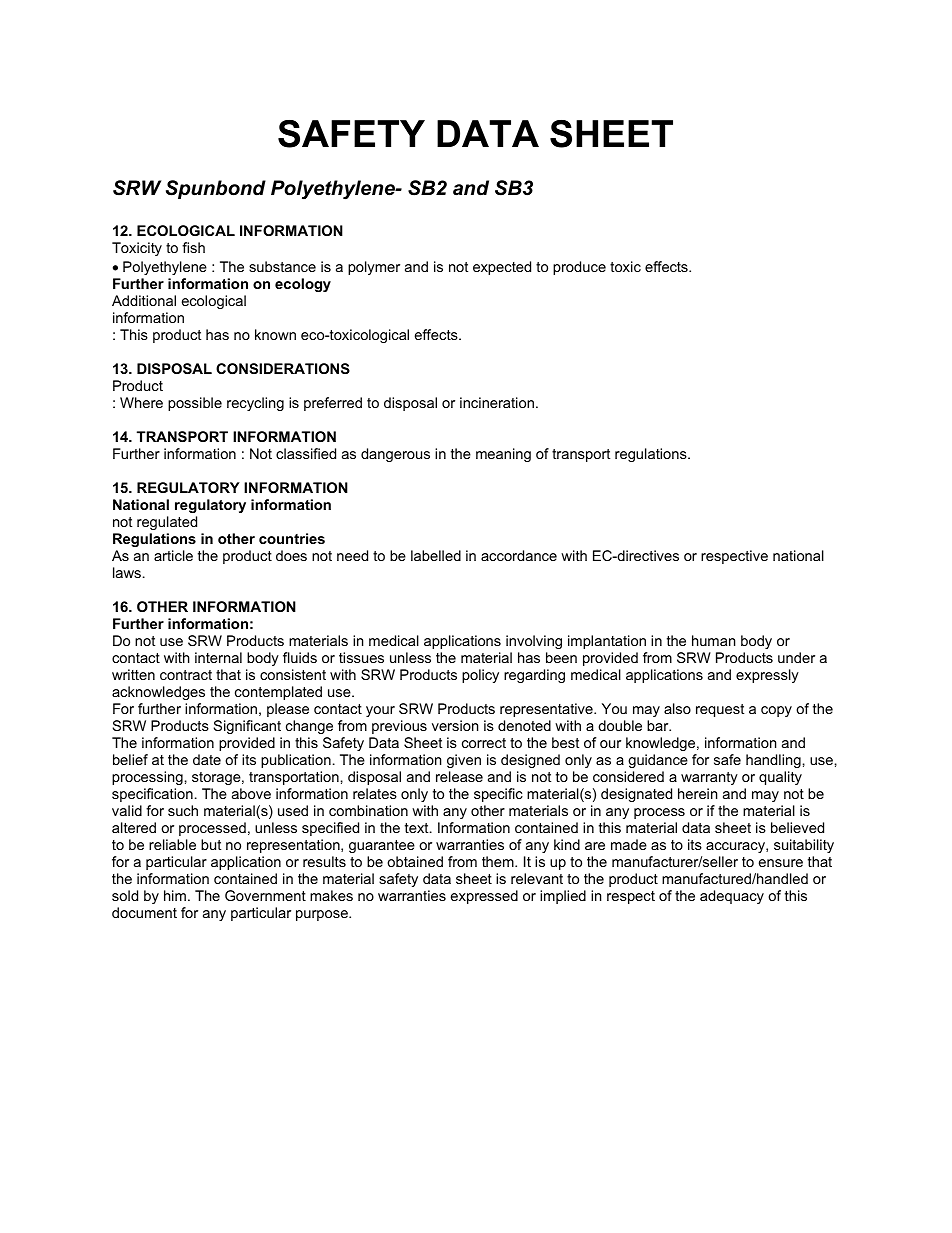 The width and height of the document is (952, 1233). What do you see at coordinates (503, 455) in the document?
I see `meaning` at bounding box center [503, 455].
